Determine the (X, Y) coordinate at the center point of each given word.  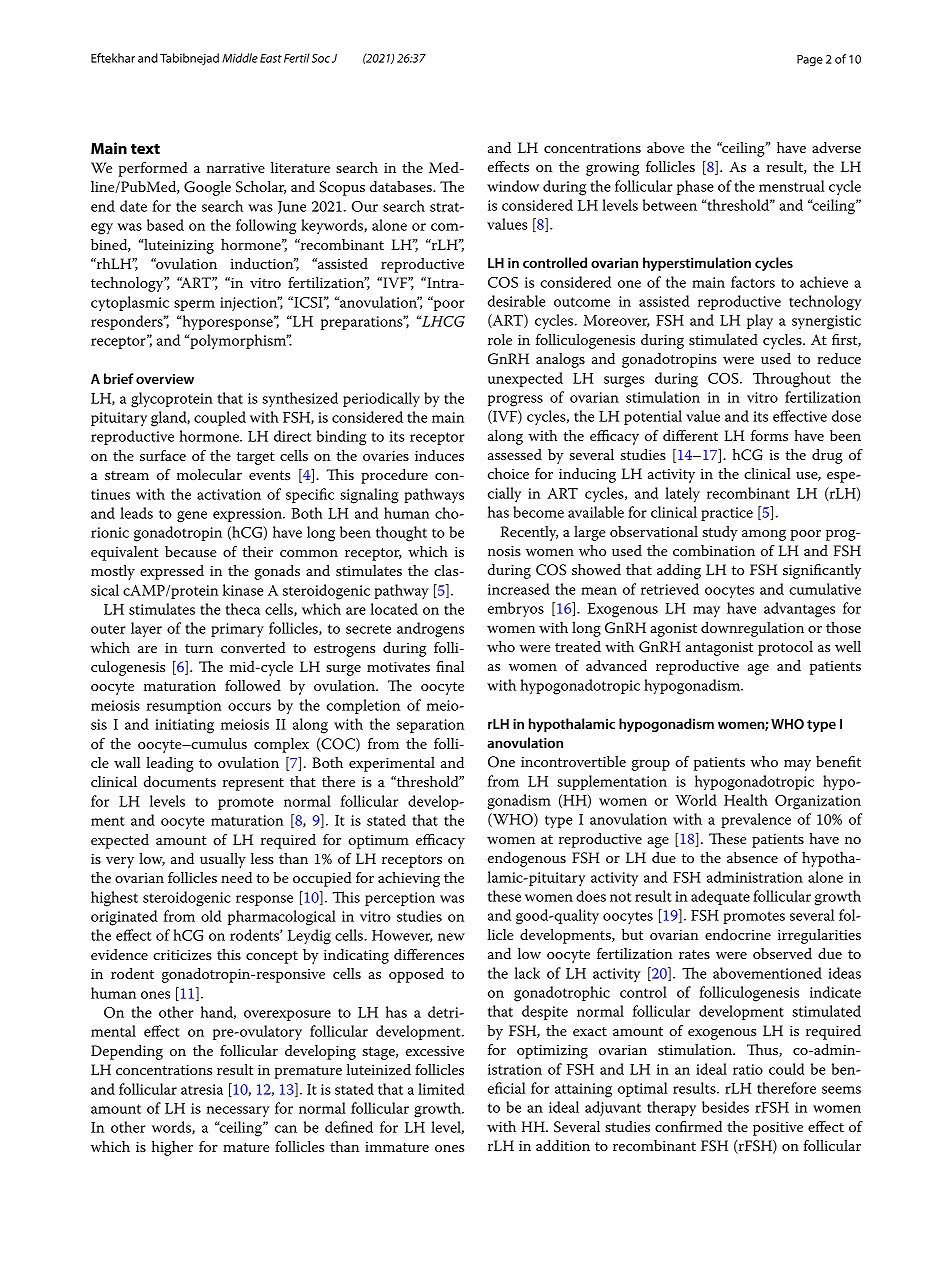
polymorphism (238, 341)
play (760, 321)
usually (223, 860)
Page (810, 60)
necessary (238, 1112)
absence (752, 857)
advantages (799, 610)
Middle (240, 58)
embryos (516, 610)
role (500, 339)
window (513, 186)
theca (243, 609)
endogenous (527, 859)
